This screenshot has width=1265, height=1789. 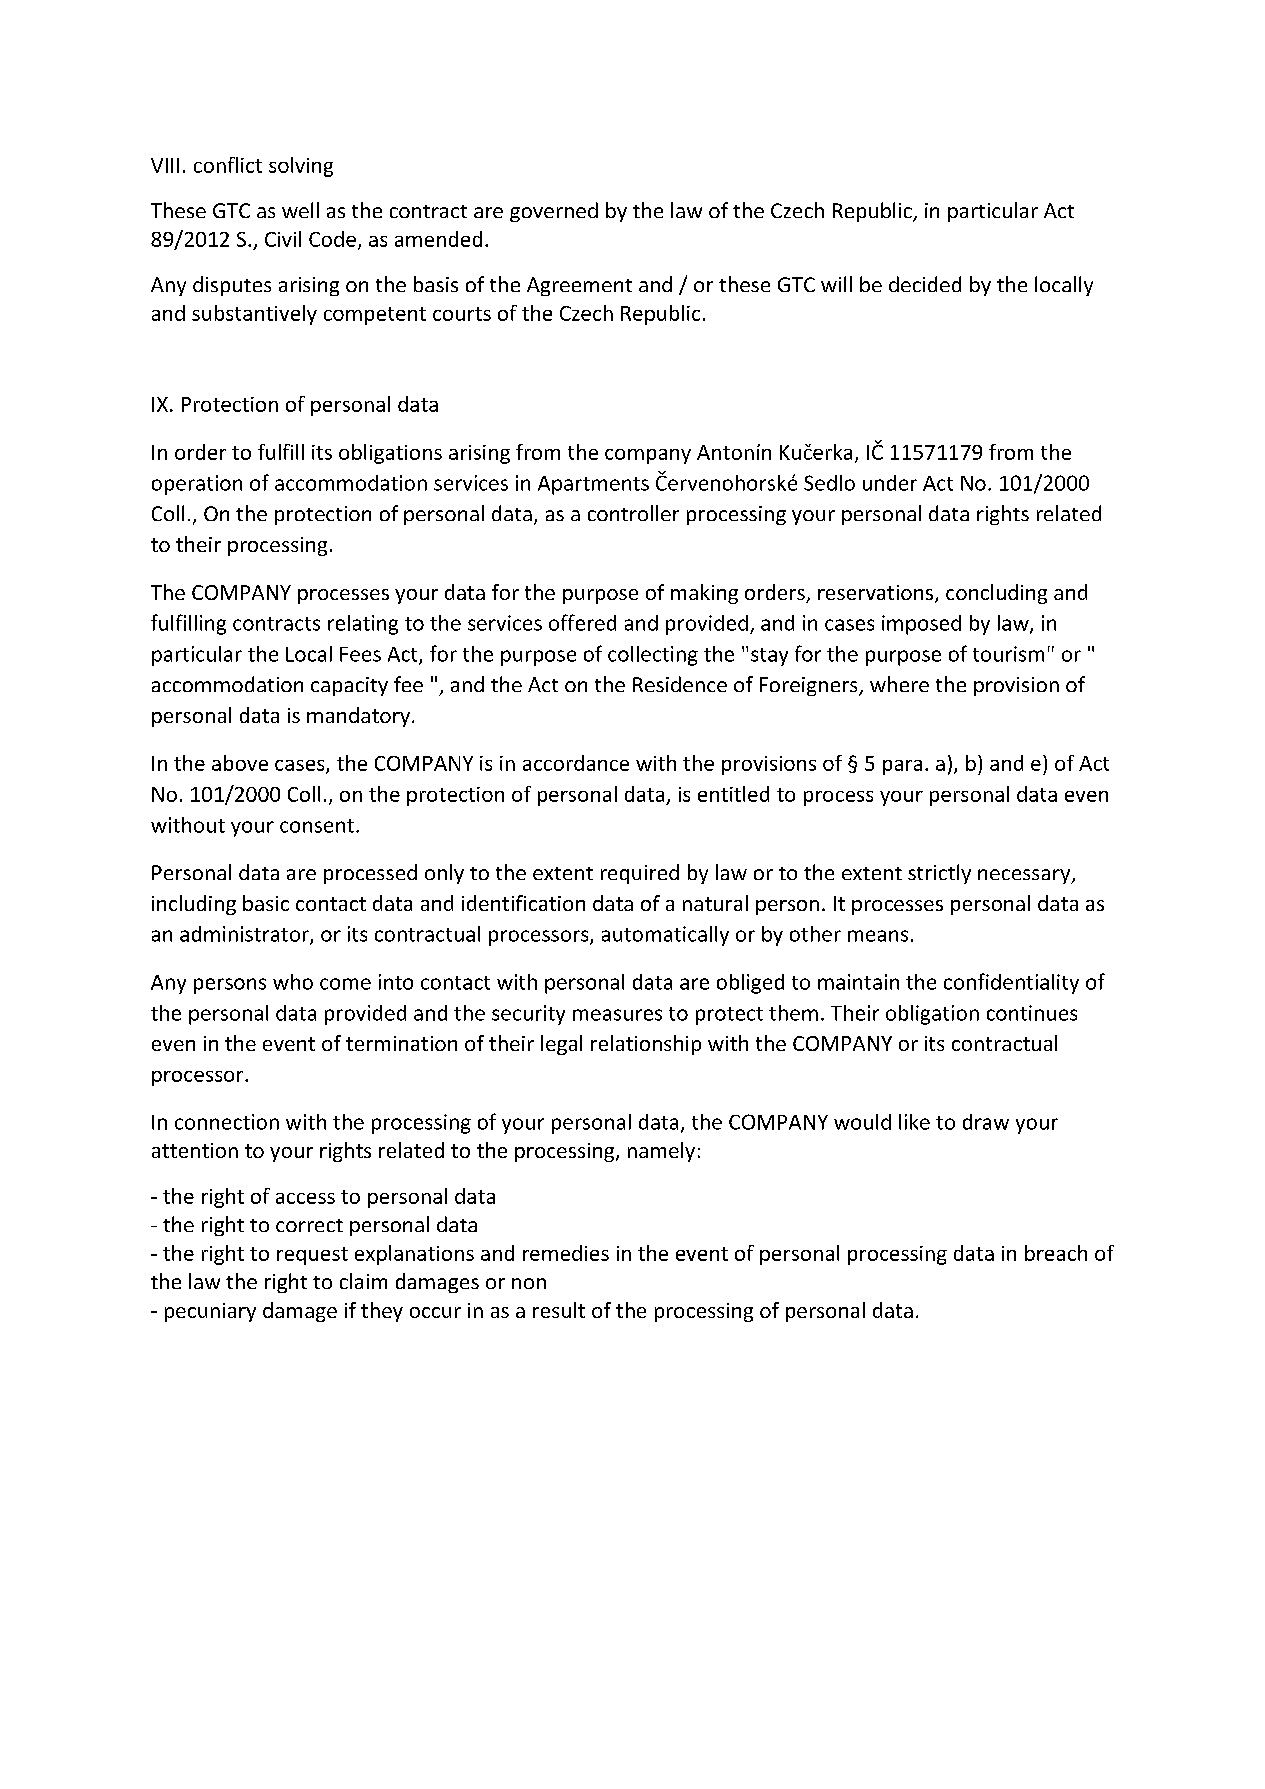 I want to click on accordance, so click(x=576, y=763).
